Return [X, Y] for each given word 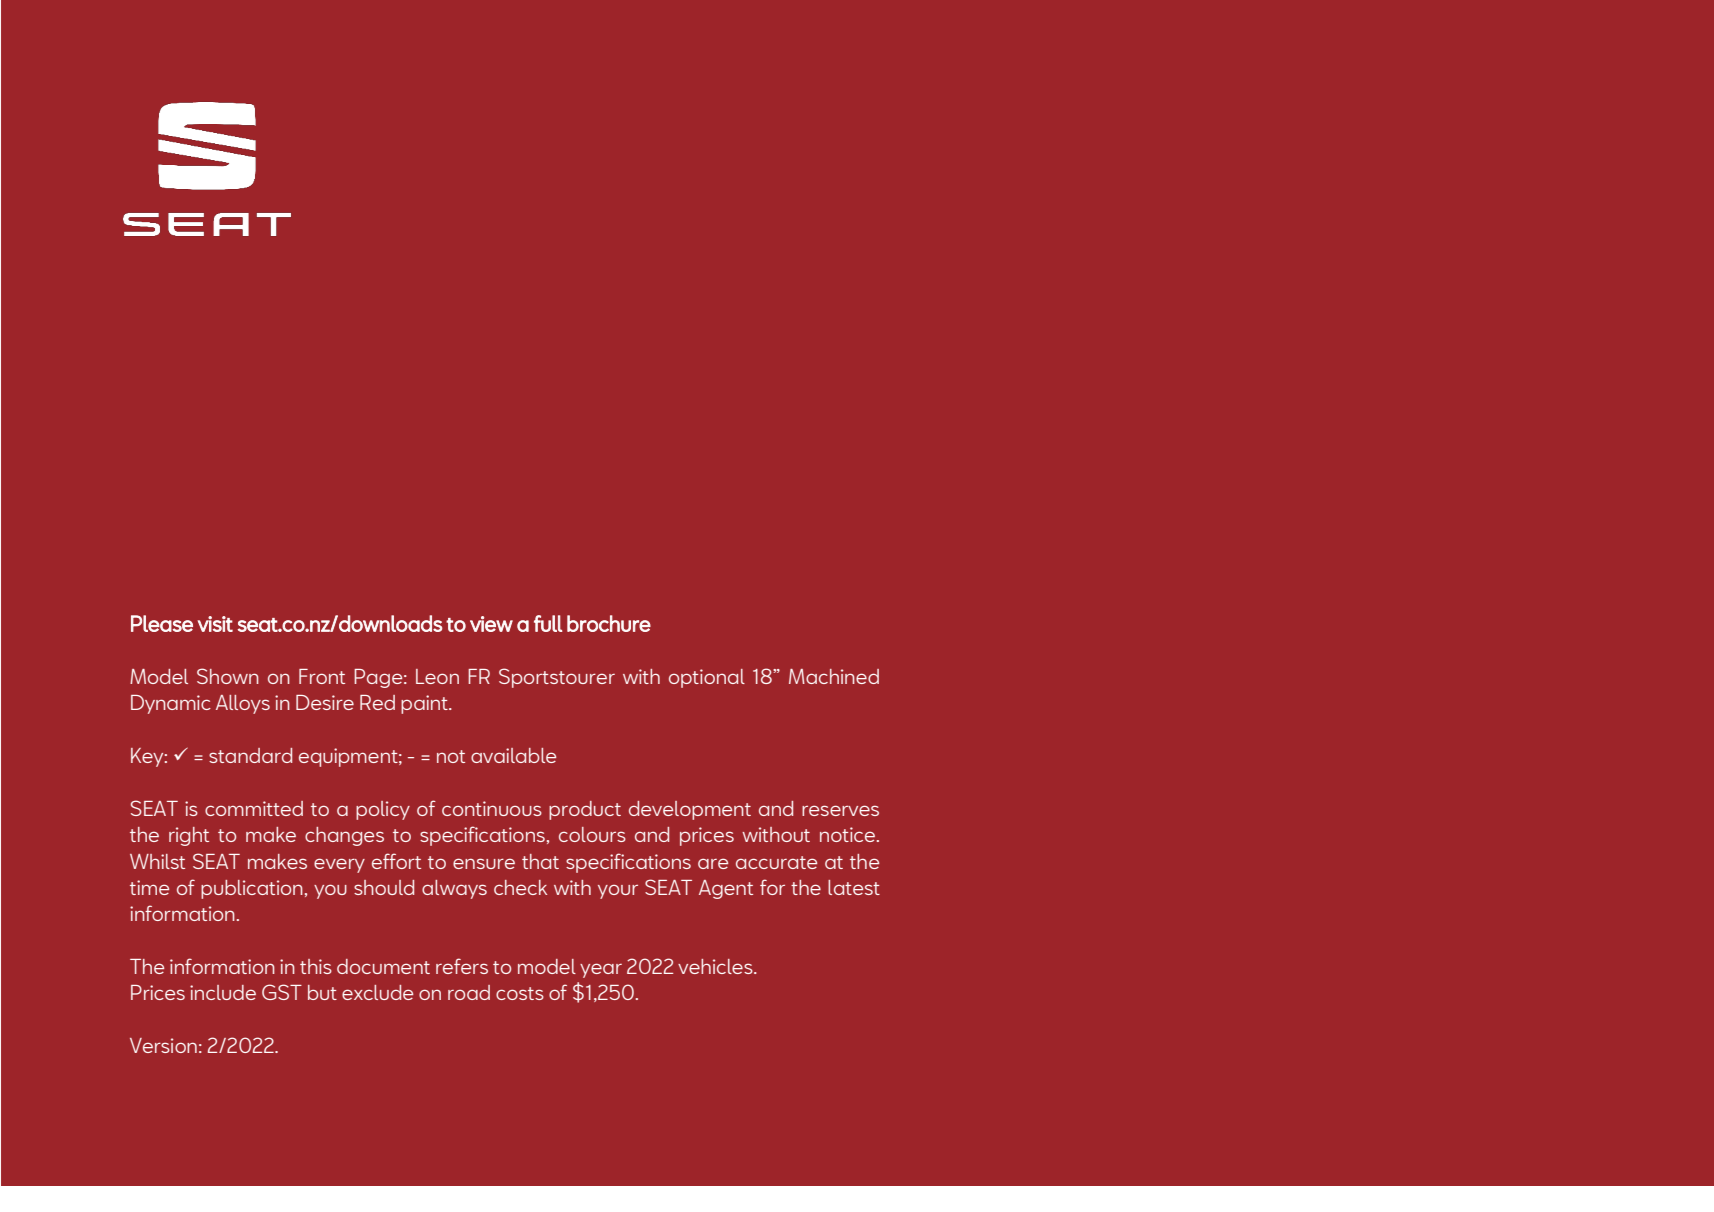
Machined [834, 676]
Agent [726, 889]
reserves [840, 810]
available [513, 755]
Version [163, 1045]
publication [252, 889]
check [520, 887]
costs [520, 993]
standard [250, 755]
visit [215, 624]
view [491, 624]
